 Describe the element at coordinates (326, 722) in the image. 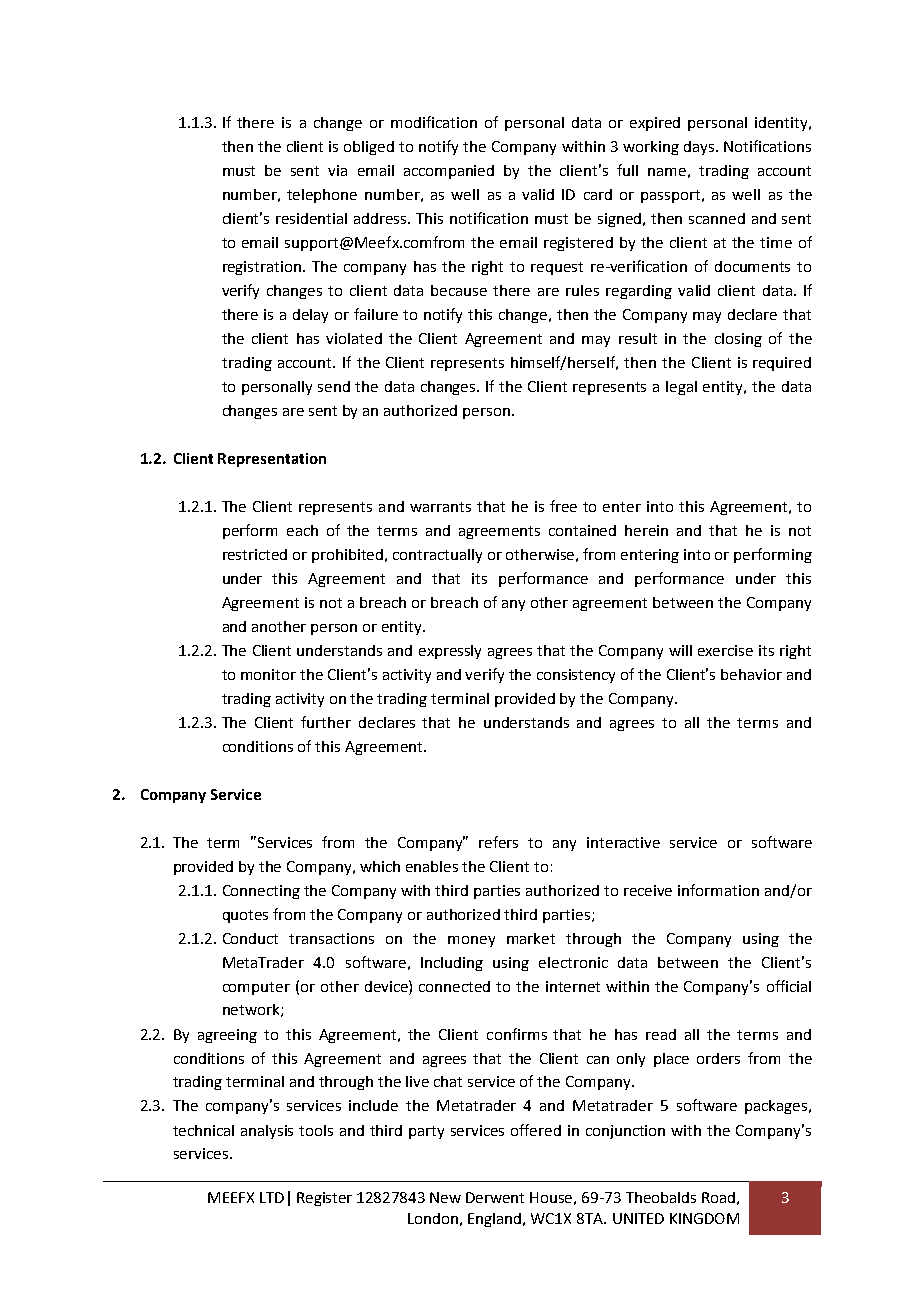

I see `further` at that location.
